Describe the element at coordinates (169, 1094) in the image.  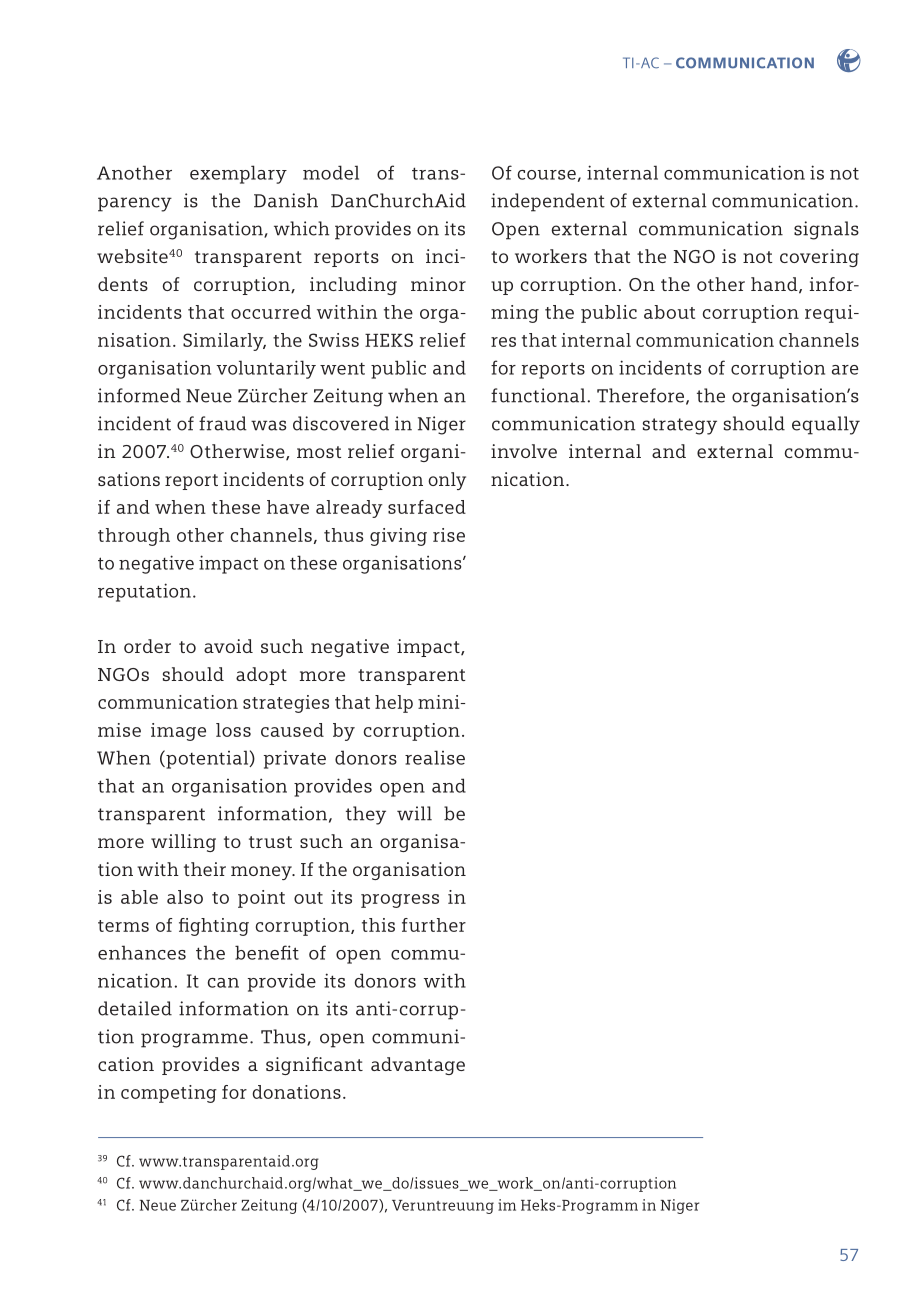
I see `competing` at that location.
